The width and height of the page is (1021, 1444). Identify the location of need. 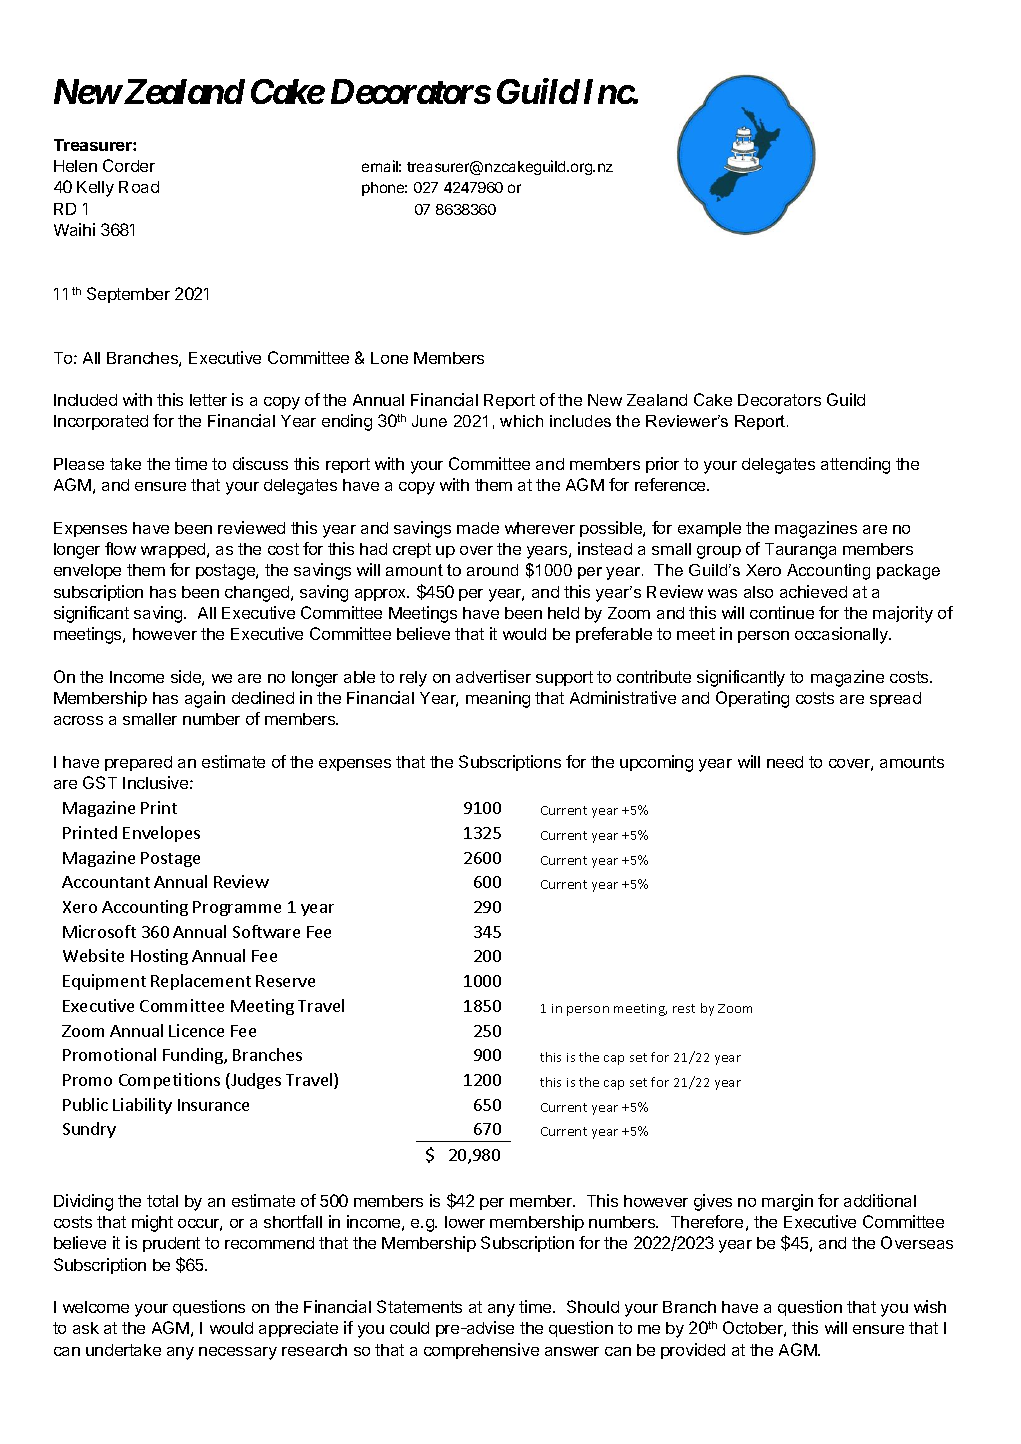
(785, 762).
